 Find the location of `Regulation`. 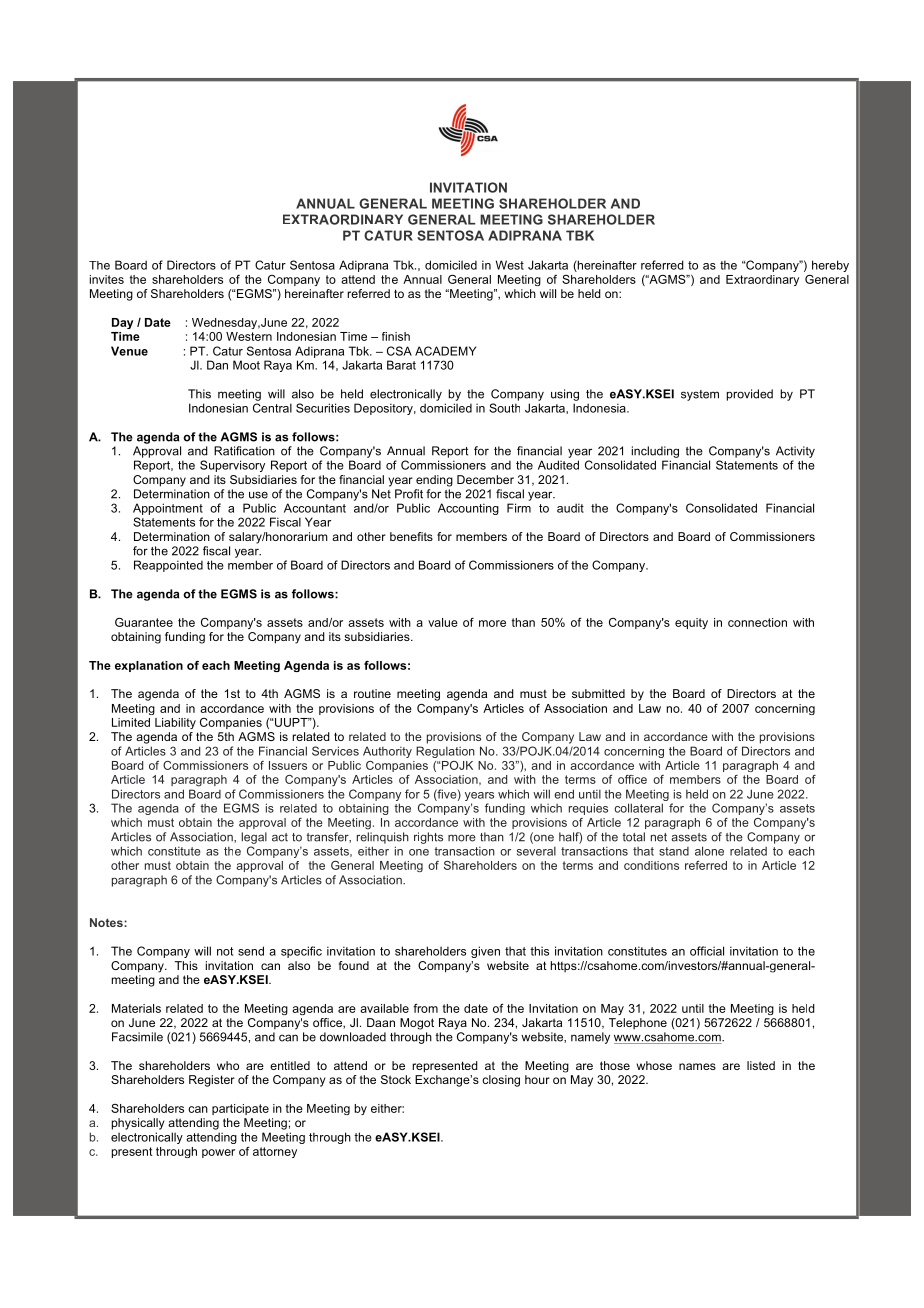

Regulation is located at coordinates (445, 752).
